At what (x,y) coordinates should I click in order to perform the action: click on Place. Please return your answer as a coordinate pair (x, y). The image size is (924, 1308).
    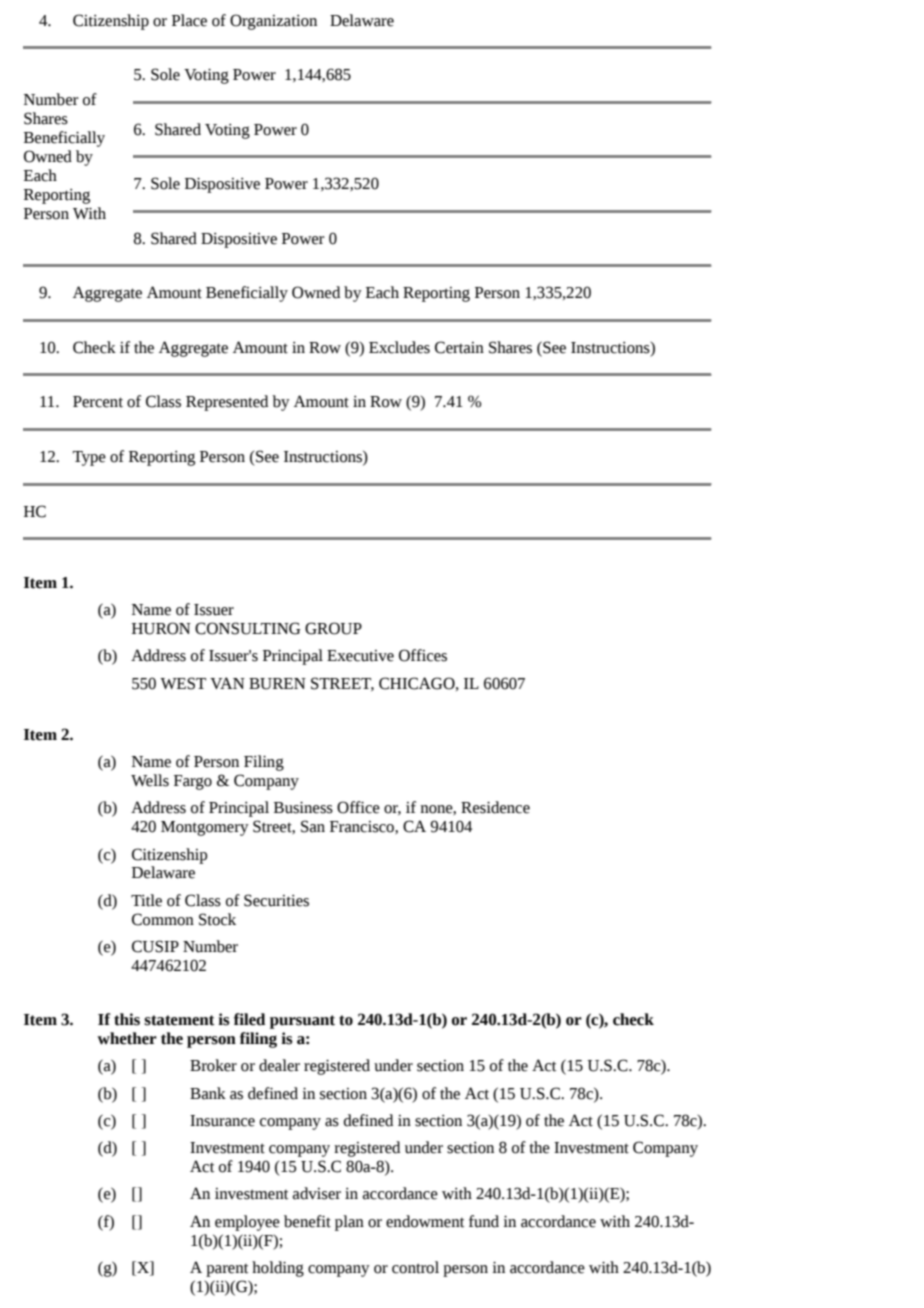
    Looking at the image, I should click on (189, 20).
